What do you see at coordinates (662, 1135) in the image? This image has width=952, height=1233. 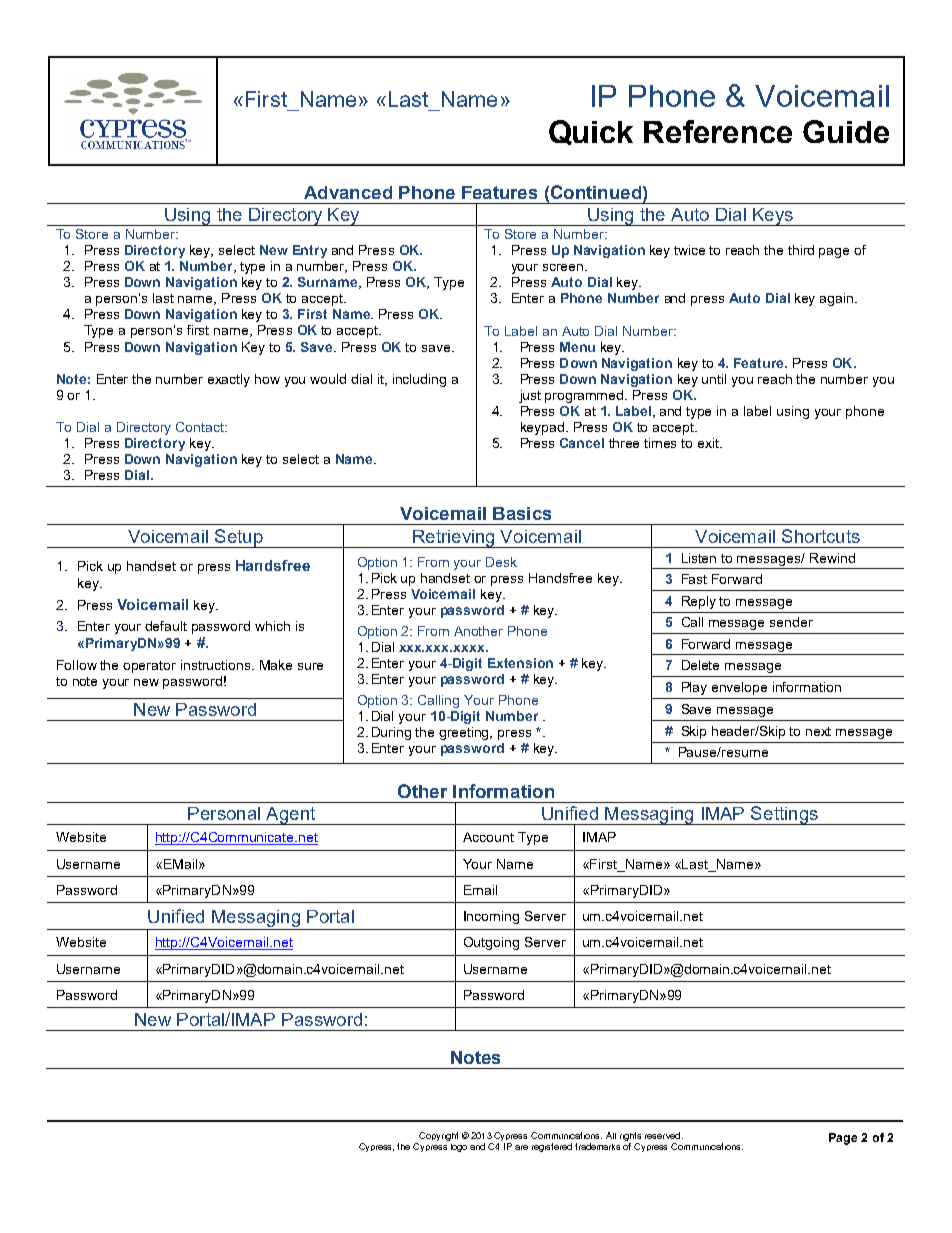 I see `reserved` at bounding box center [662, 1135].
